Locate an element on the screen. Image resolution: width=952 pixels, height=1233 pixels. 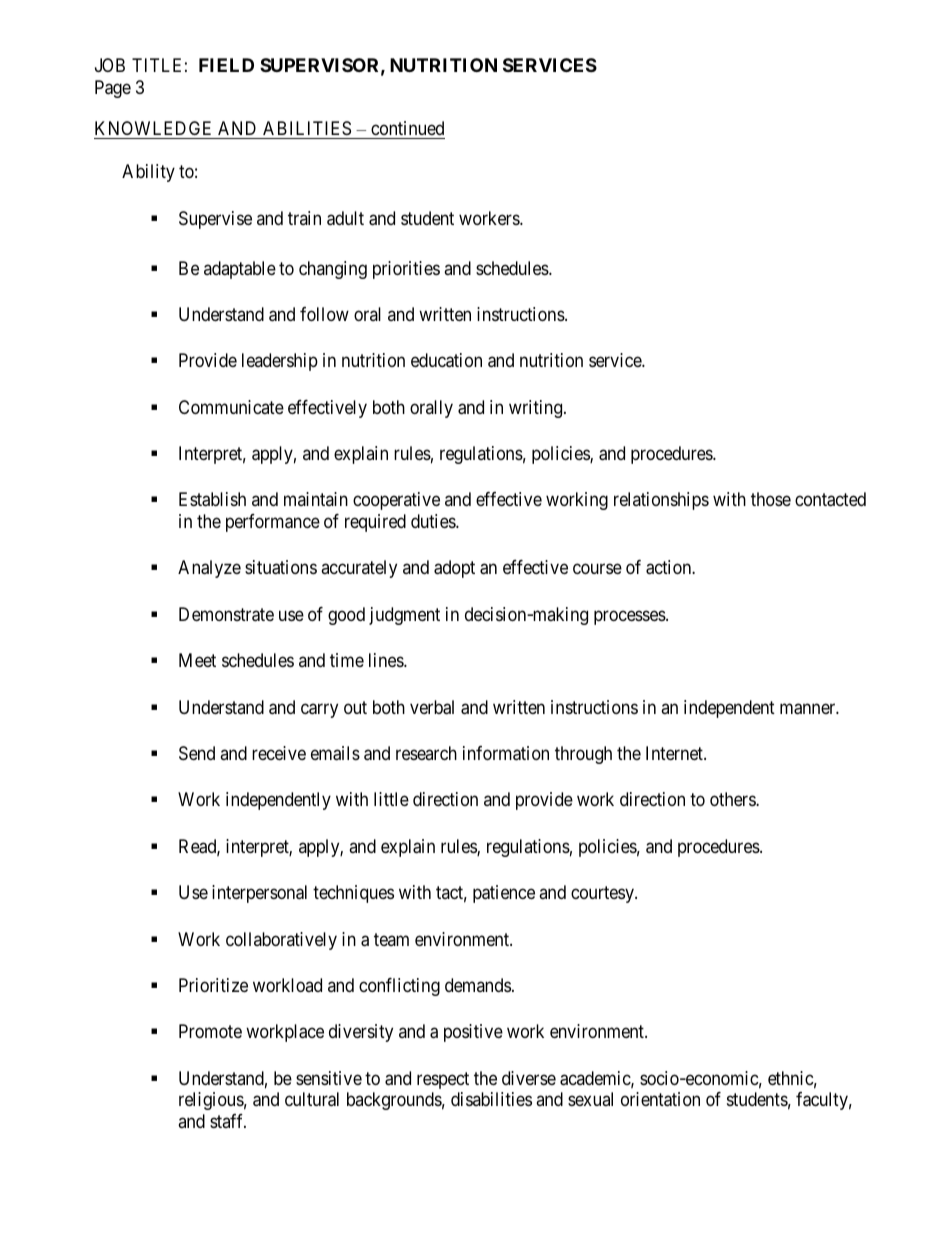
KNOWLEDGE is located at coordinates (153, 128).
